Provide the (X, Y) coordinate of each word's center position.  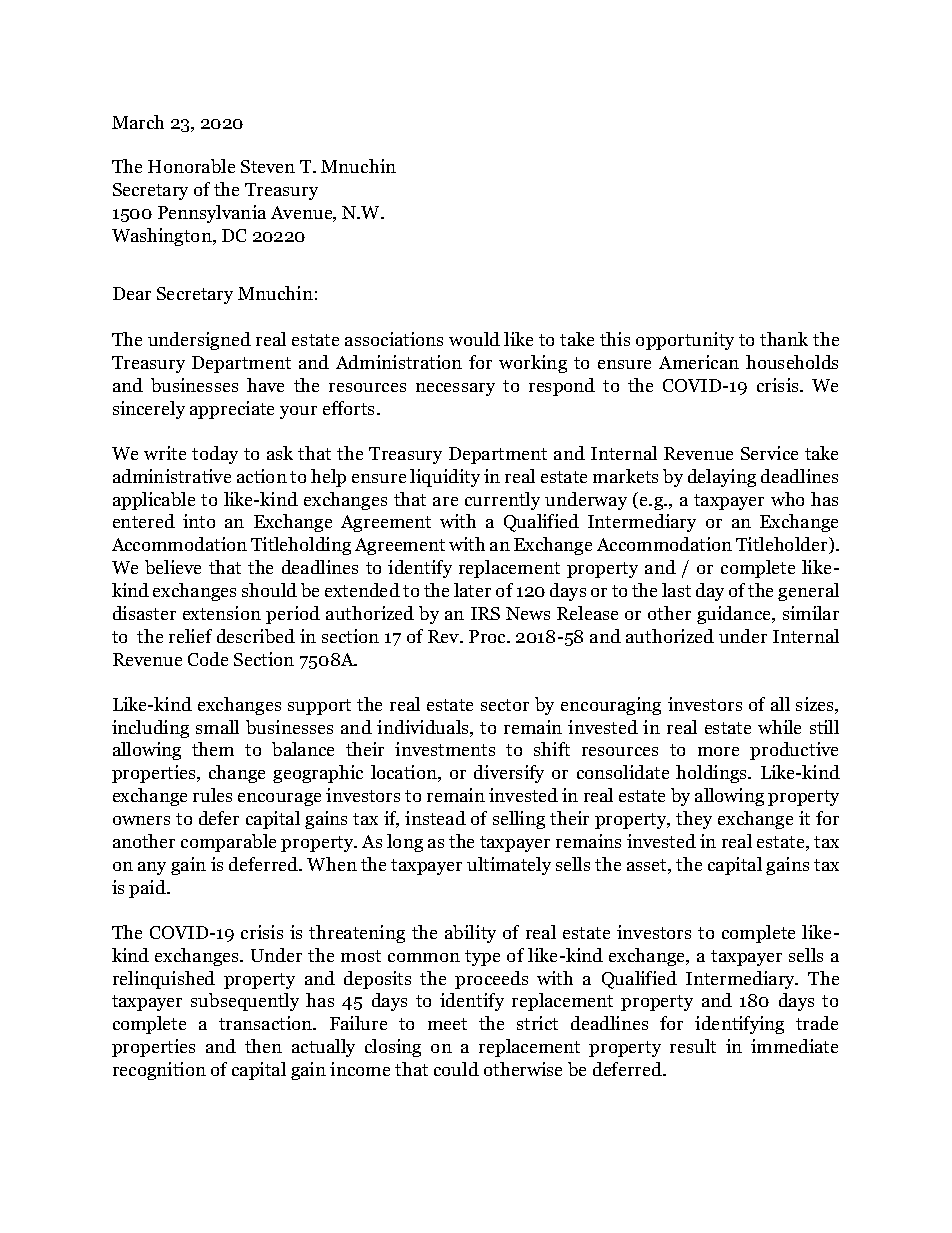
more (718, 751)
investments (445, 749)
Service (769, 453)
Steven (268, 166)
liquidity (445, 478)
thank (784, 339)
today (215, 455)
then (263, 1046)
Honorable (191, 166)
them (213, 749)
